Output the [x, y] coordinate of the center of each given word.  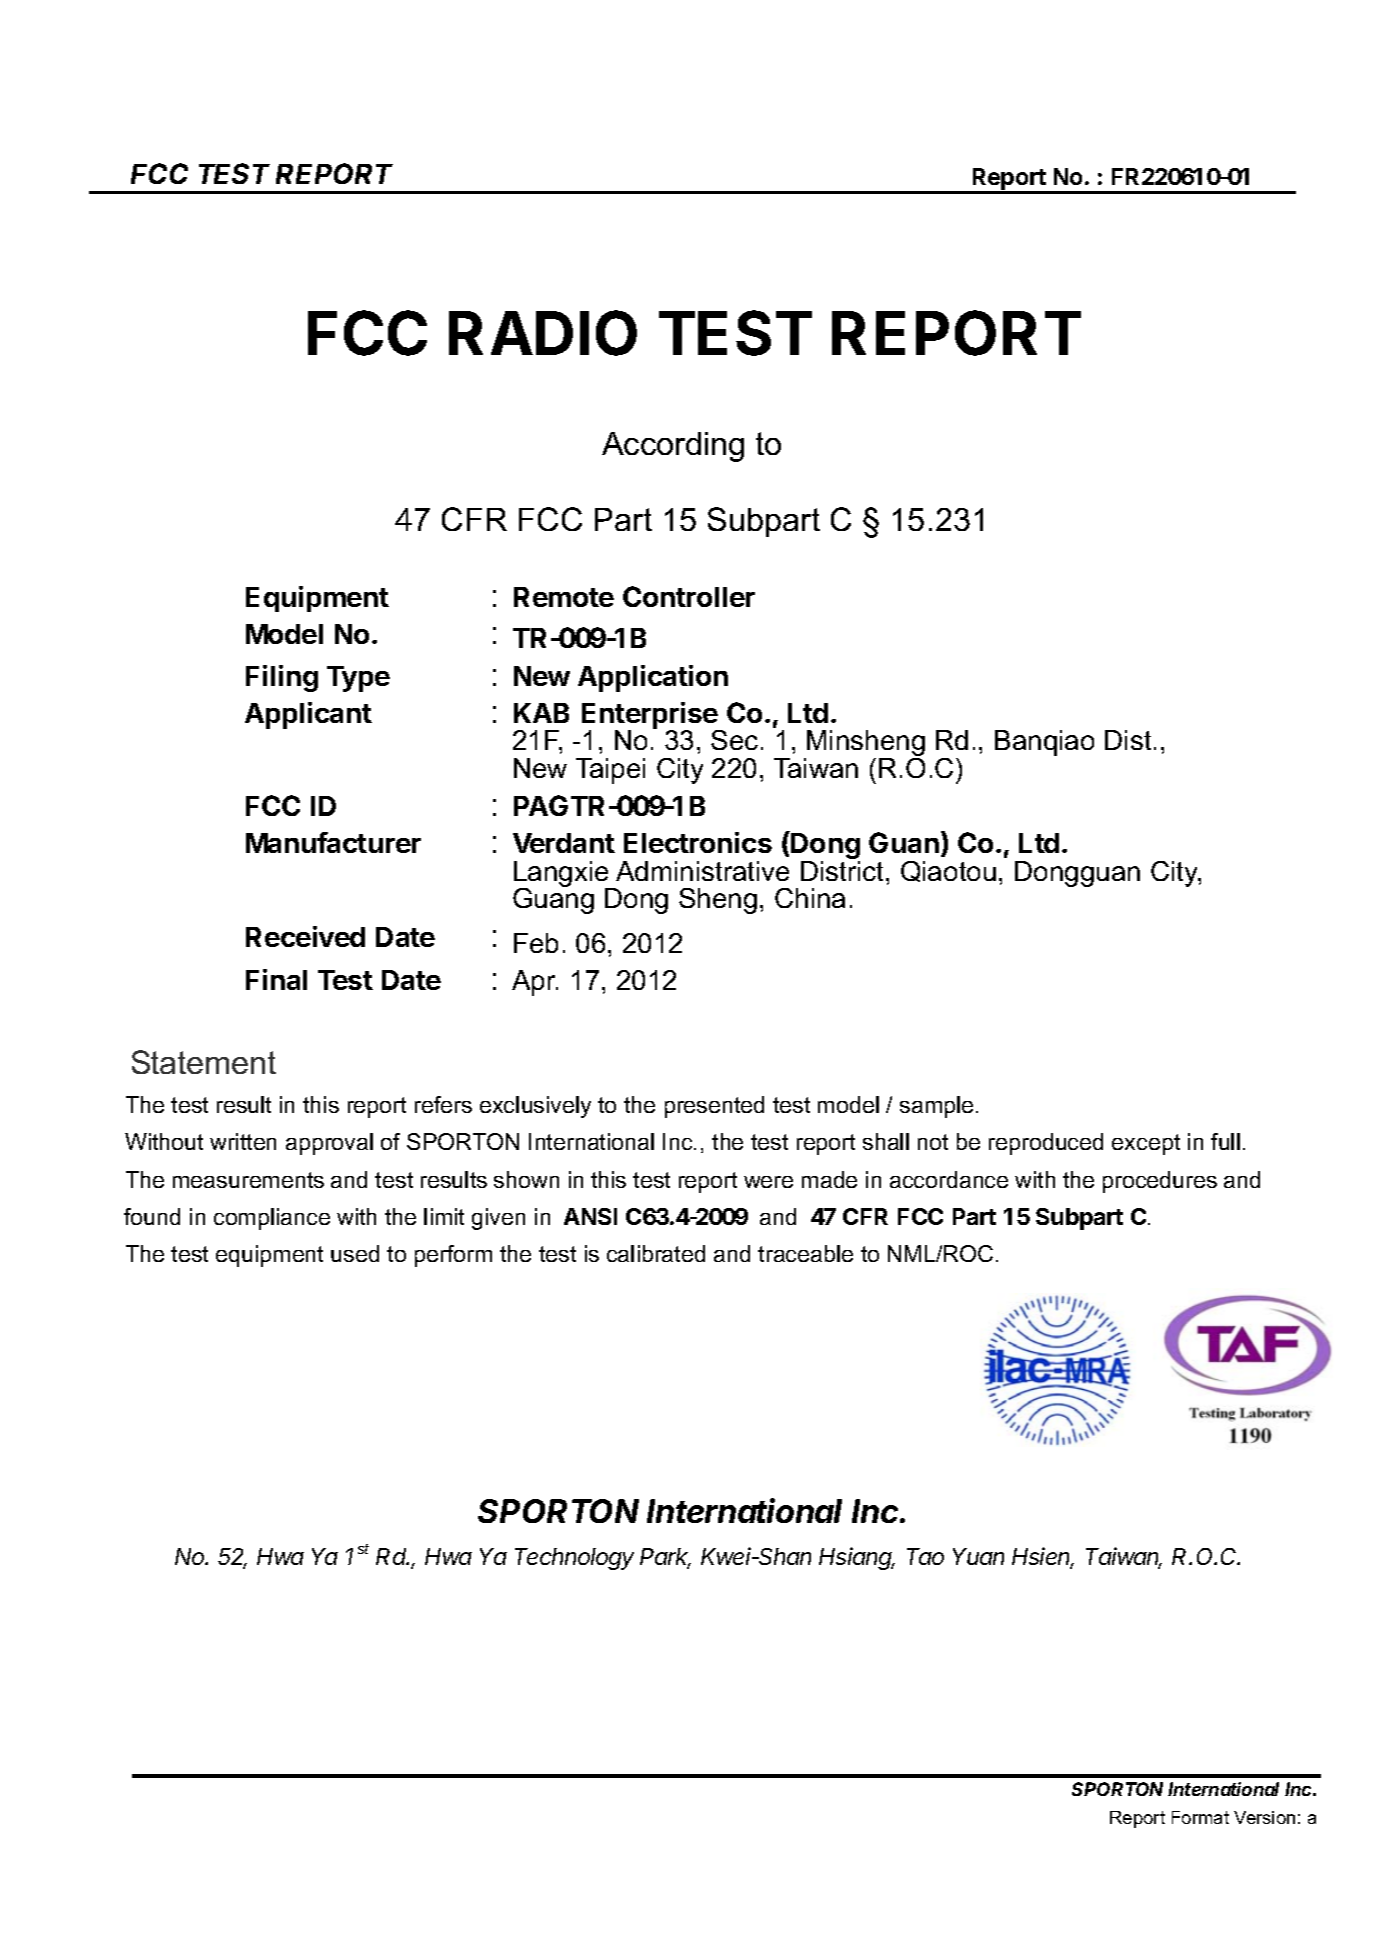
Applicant [308, 715]
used [355, 1253]
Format [1200, 1817]
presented [714, 1107]
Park [665, 1558]
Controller [689, 596]
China [810, 898]
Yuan [978, 1556]
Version [1264, 1817]
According [673, 447]
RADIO [543, 333]
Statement [204, 1062]
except [1146, 1144]
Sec [734, 740]
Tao [925, 1556]
